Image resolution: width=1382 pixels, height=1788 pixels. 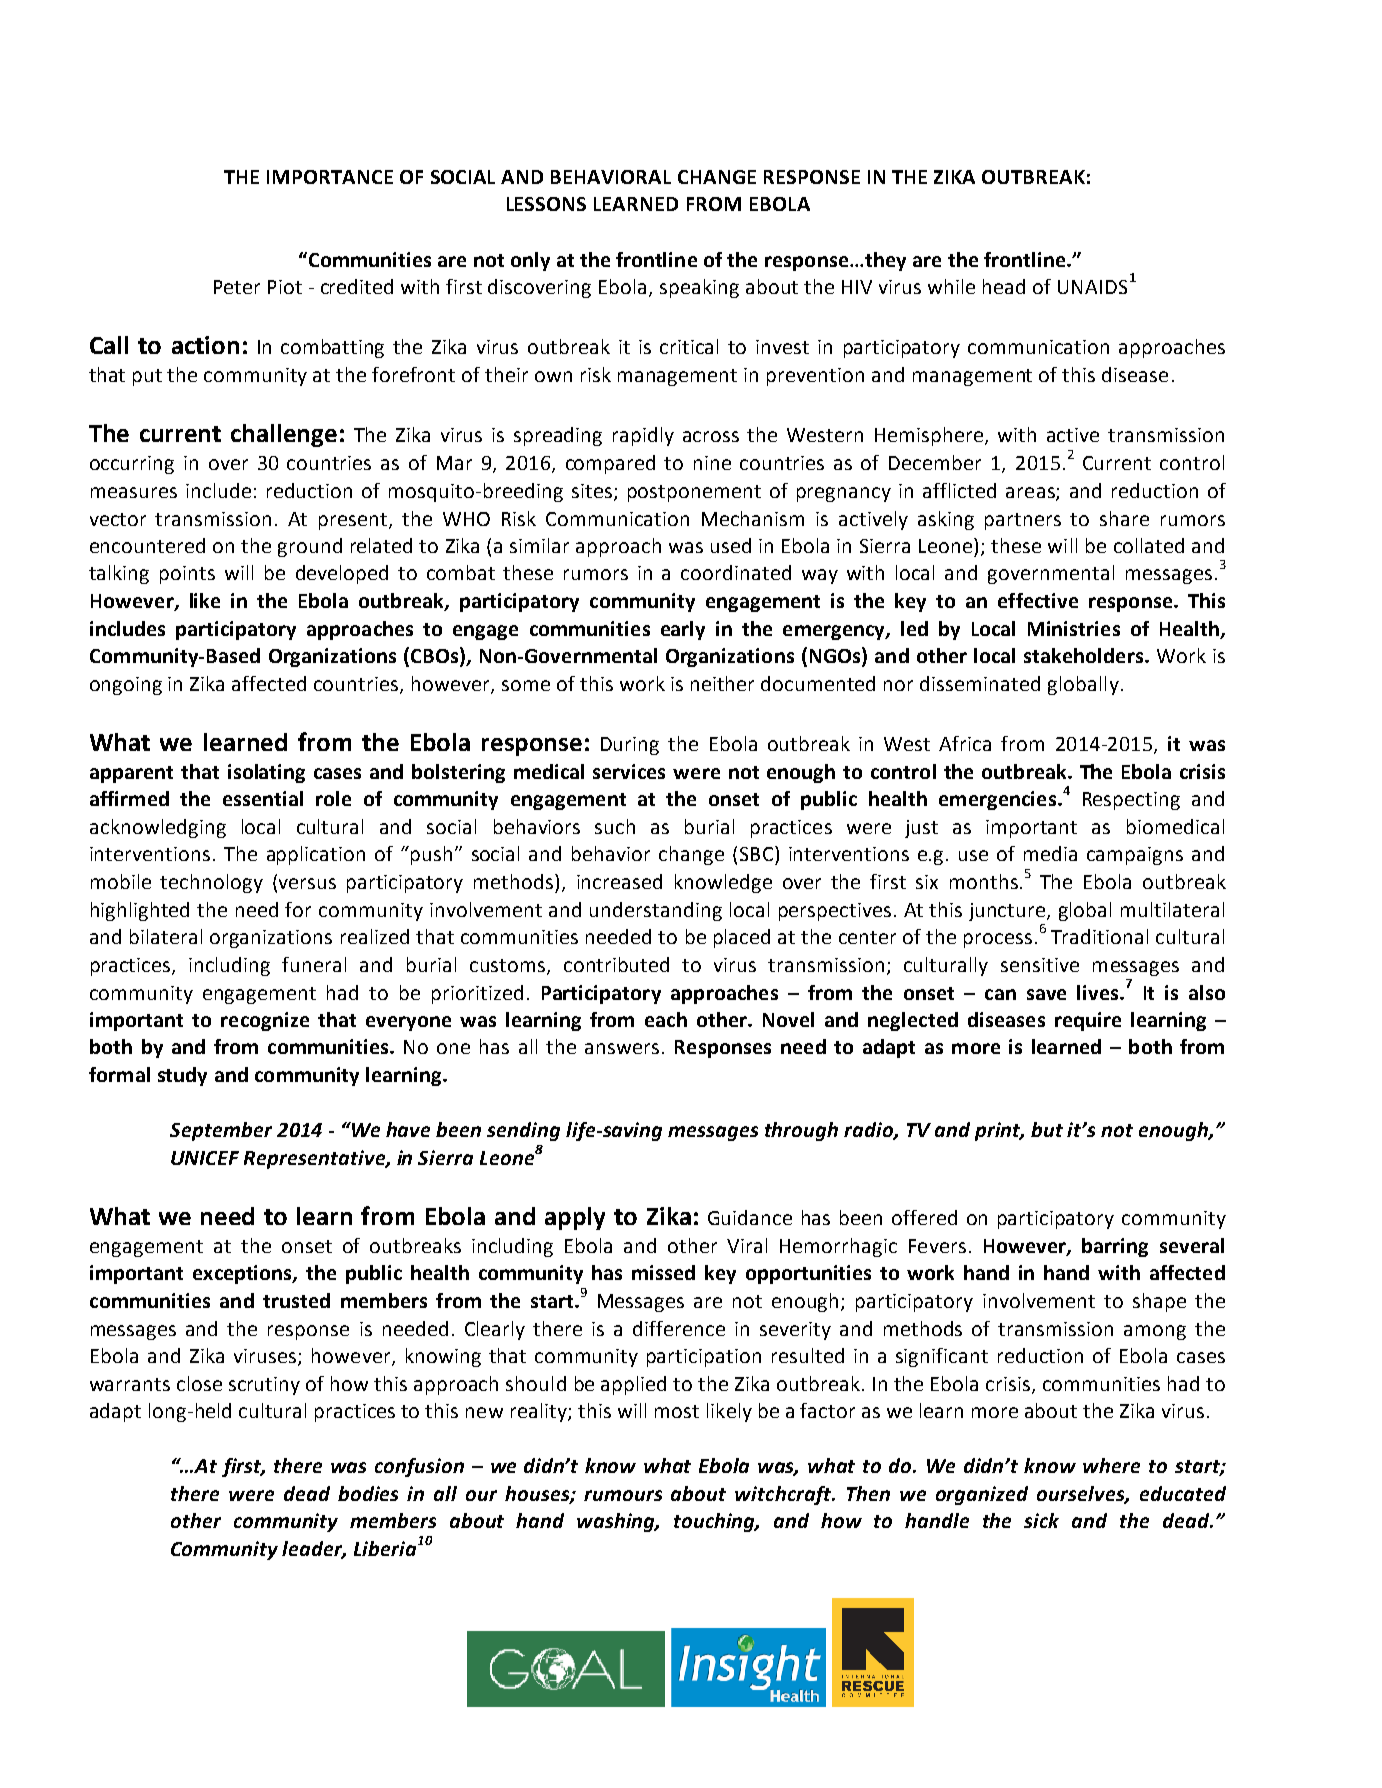 I want to click on rumours, so click(x=623, y=1495).
